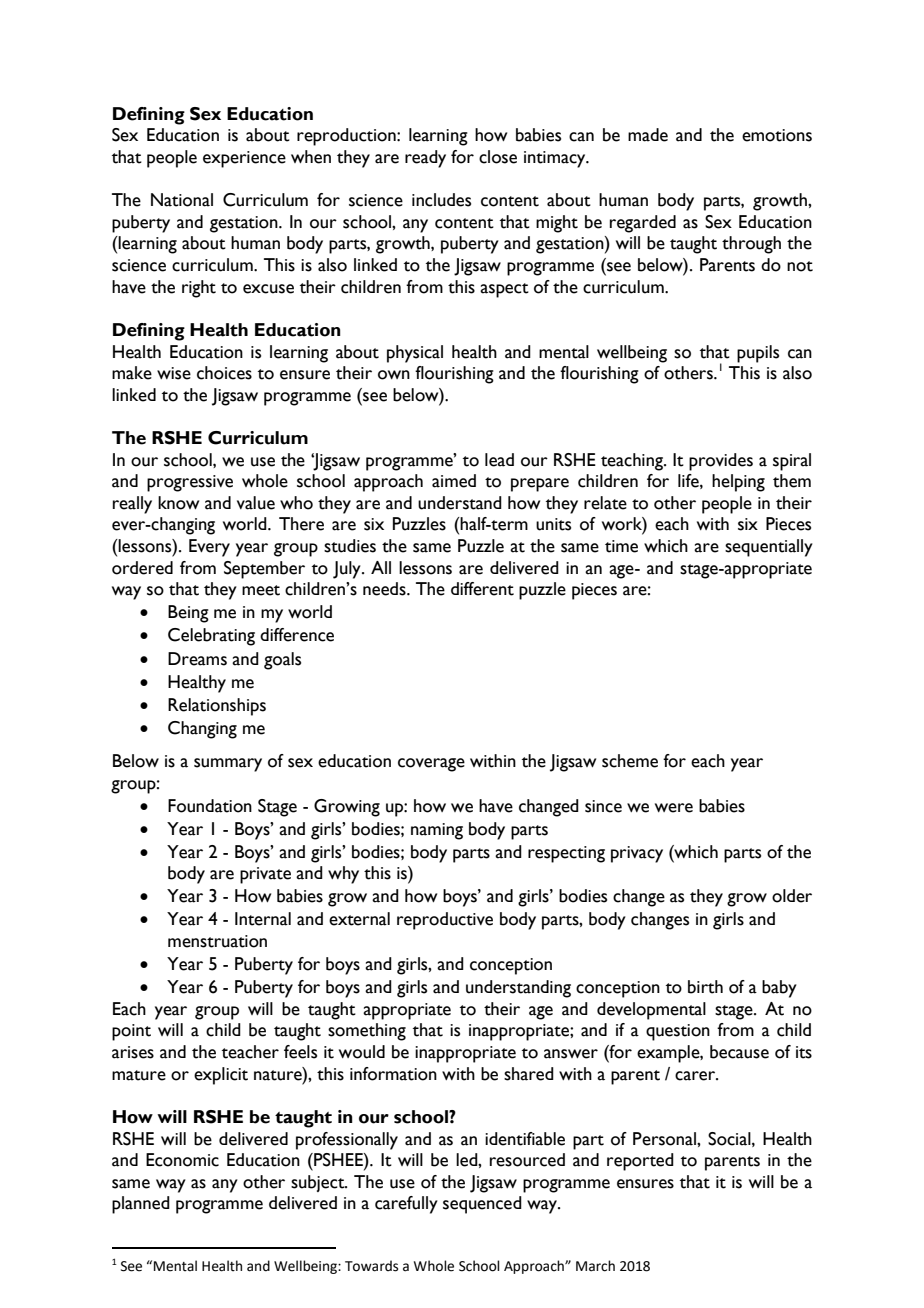  What do you see at coordinates (141, 1205) in the page?
I see `planned` at bounding box center [141, 1205].
